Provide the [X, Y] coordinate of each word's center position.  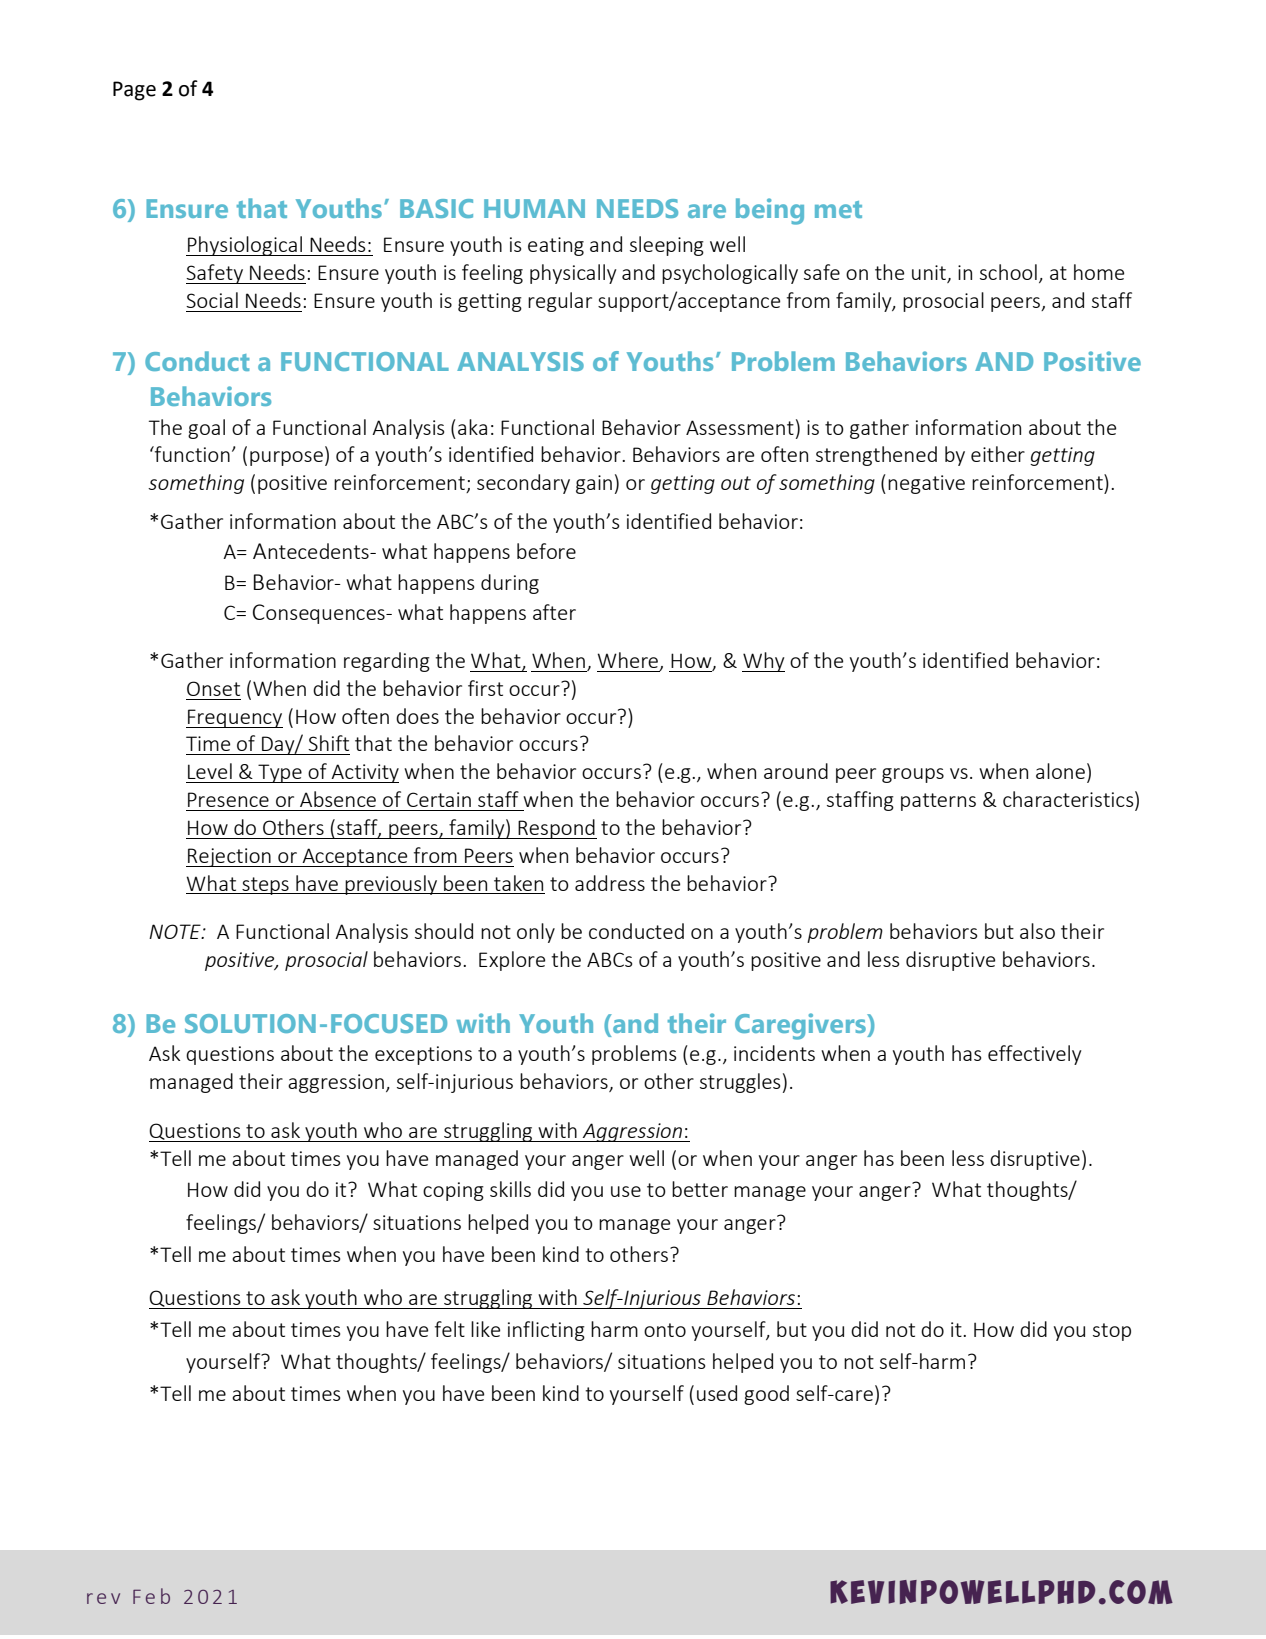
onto [665, 1330]
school [1008, 272]
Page [134, 91]
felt [450, 1329]
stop [1112, 1332]
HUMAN [534, 208]
